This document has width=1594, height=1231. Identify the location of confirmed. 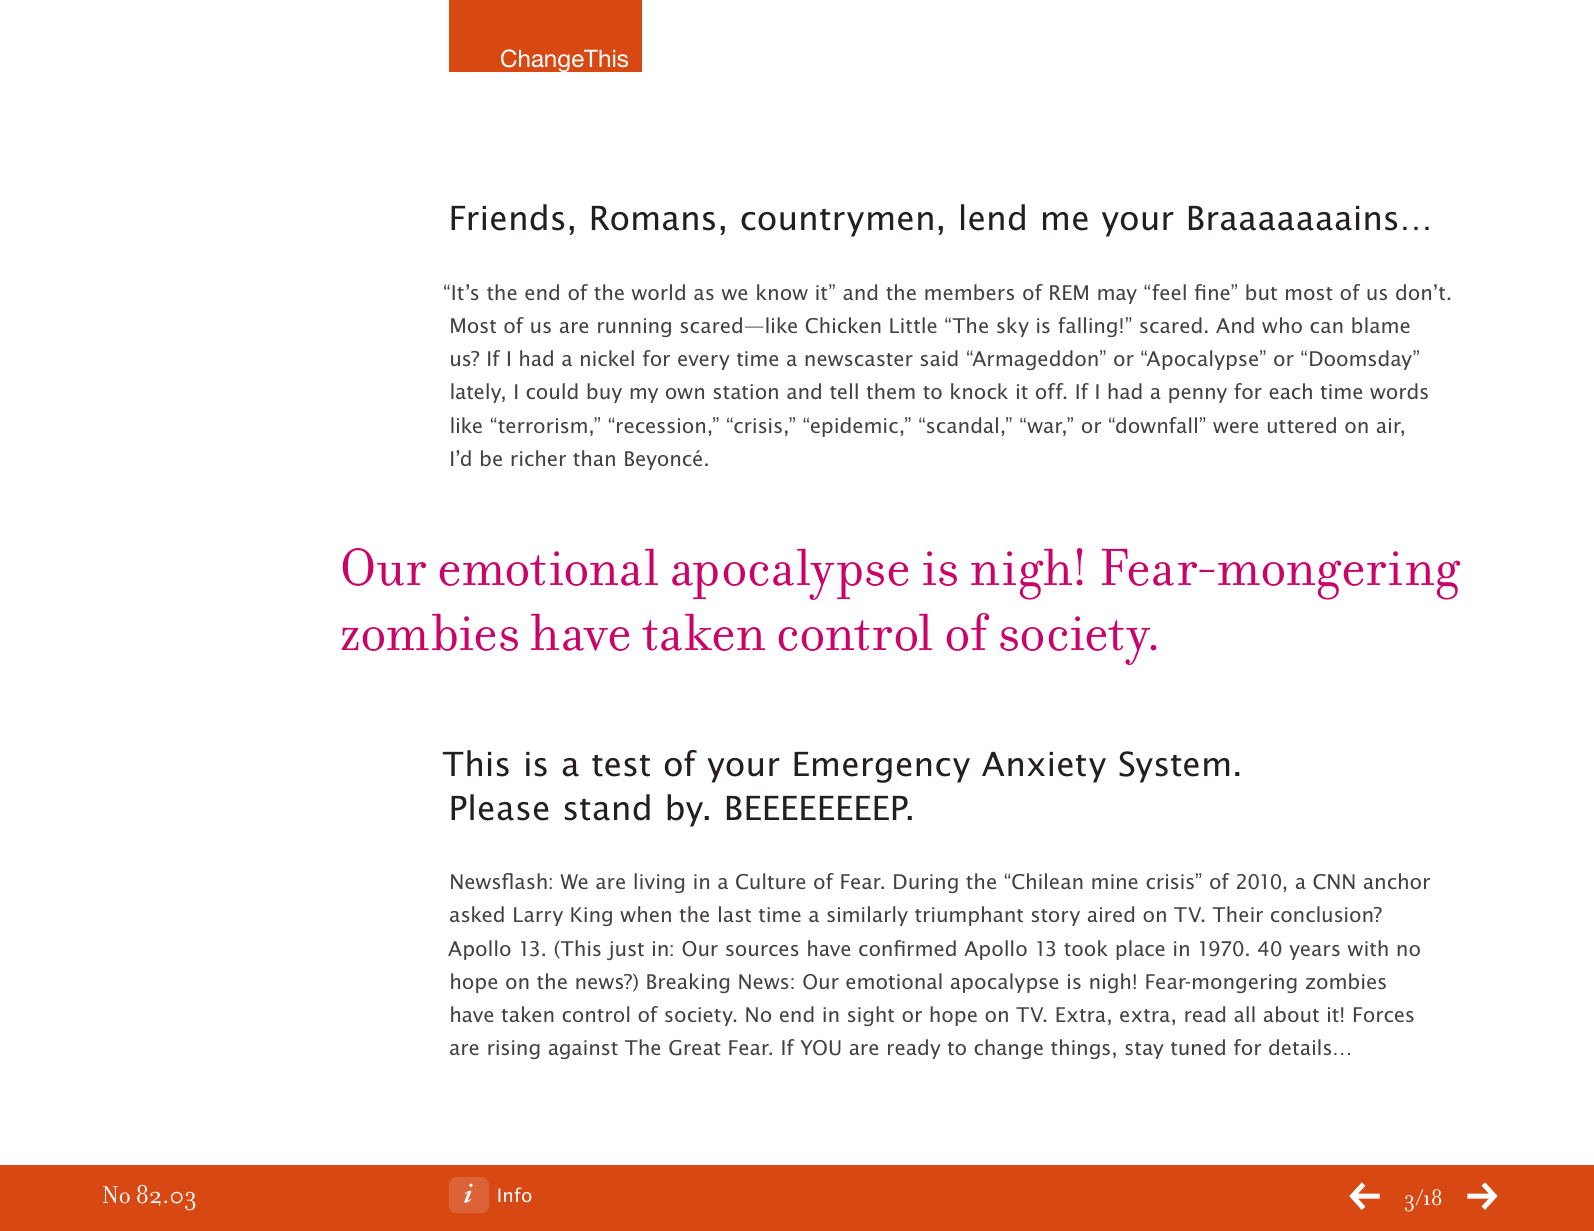
(907, 948).
